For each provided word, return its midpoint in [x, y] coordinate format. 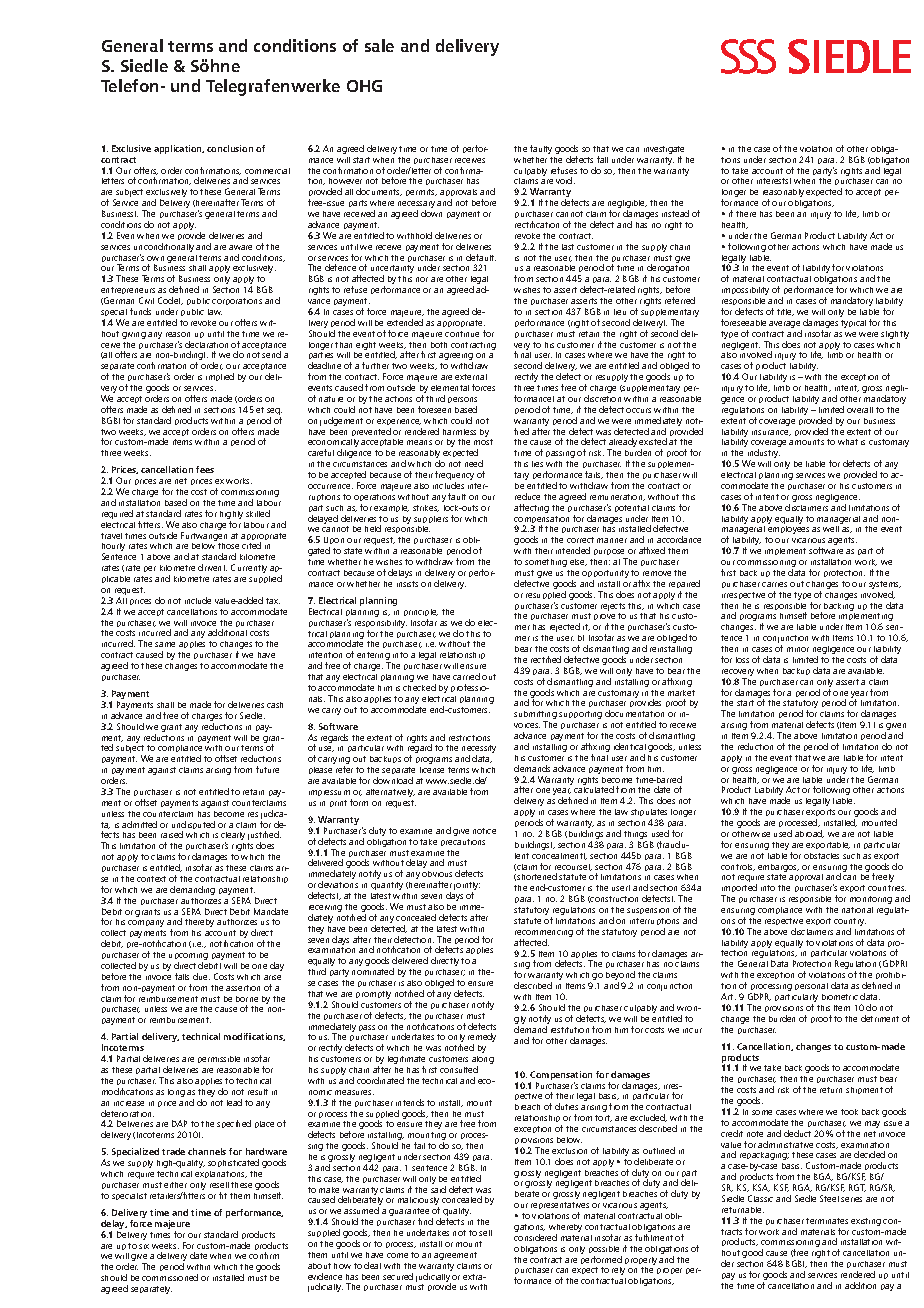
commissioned [170, 1277]
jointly [467, 887]
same [165, 644]
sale [379, 45]
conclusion [230, 148]
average [785, 326]
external [471, 377]
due [201, 976]
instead [675, 213]
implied [220, 377]
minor [798, 649]
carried [466, 676]
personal [811, 986]
